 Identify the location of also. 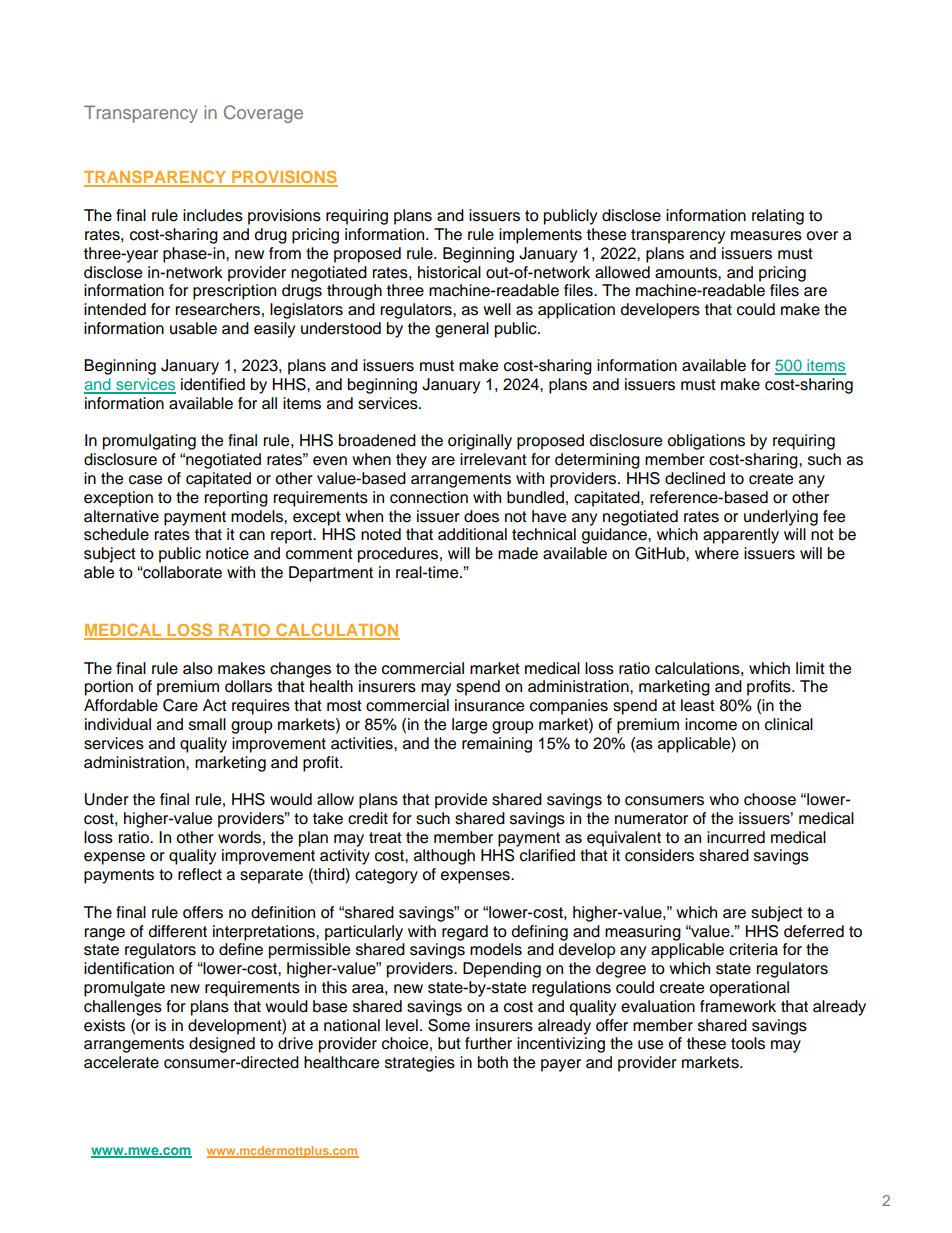
(198, 668).
